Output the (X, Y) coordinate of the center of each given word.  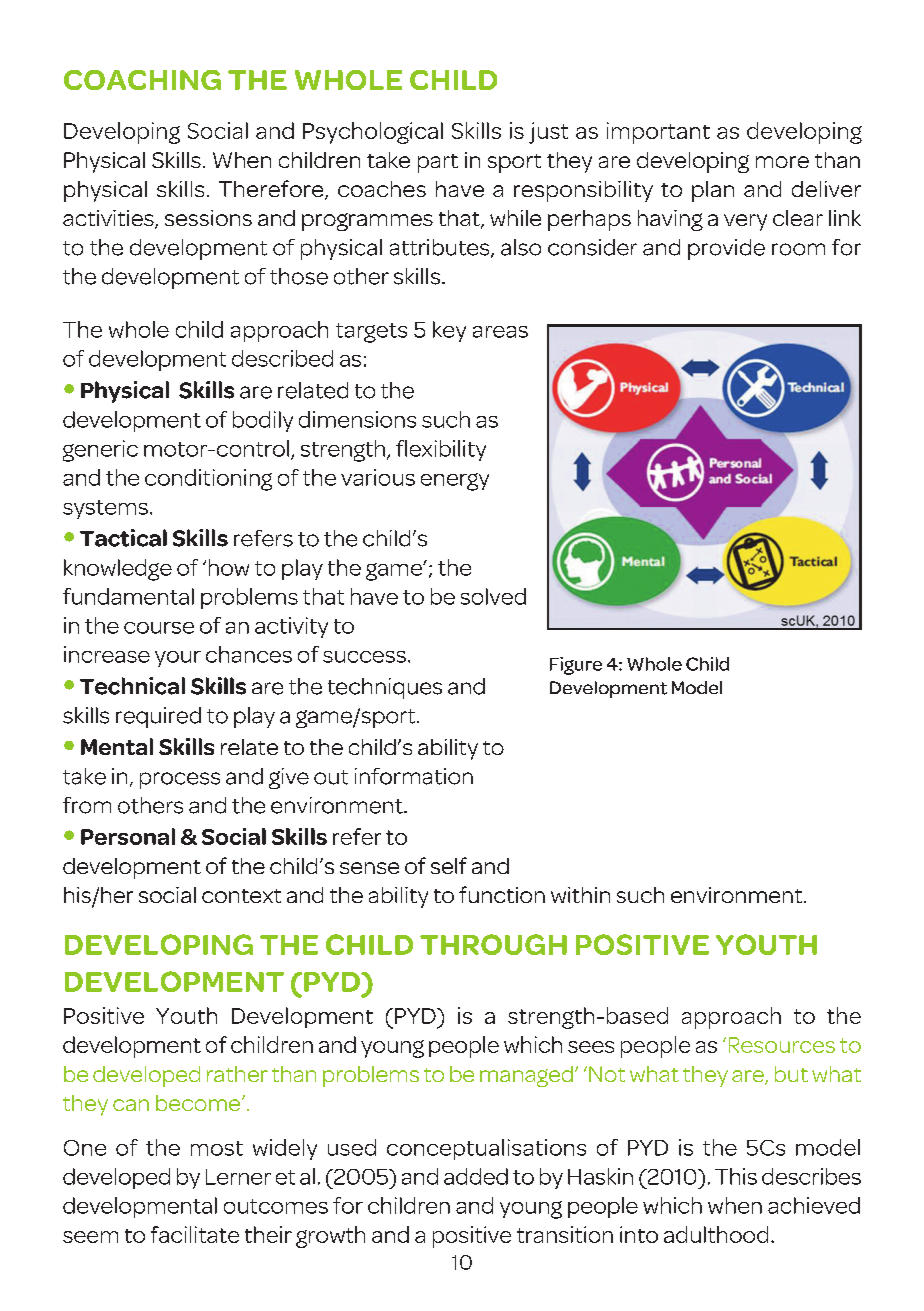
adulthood (716, 1234)
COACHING (142, 80)
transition (565, 1234)
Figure (576, 666)
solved (493, 596)
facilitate (195, 1234)
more (782, 162)
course (159, 628)
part (438, 163)
